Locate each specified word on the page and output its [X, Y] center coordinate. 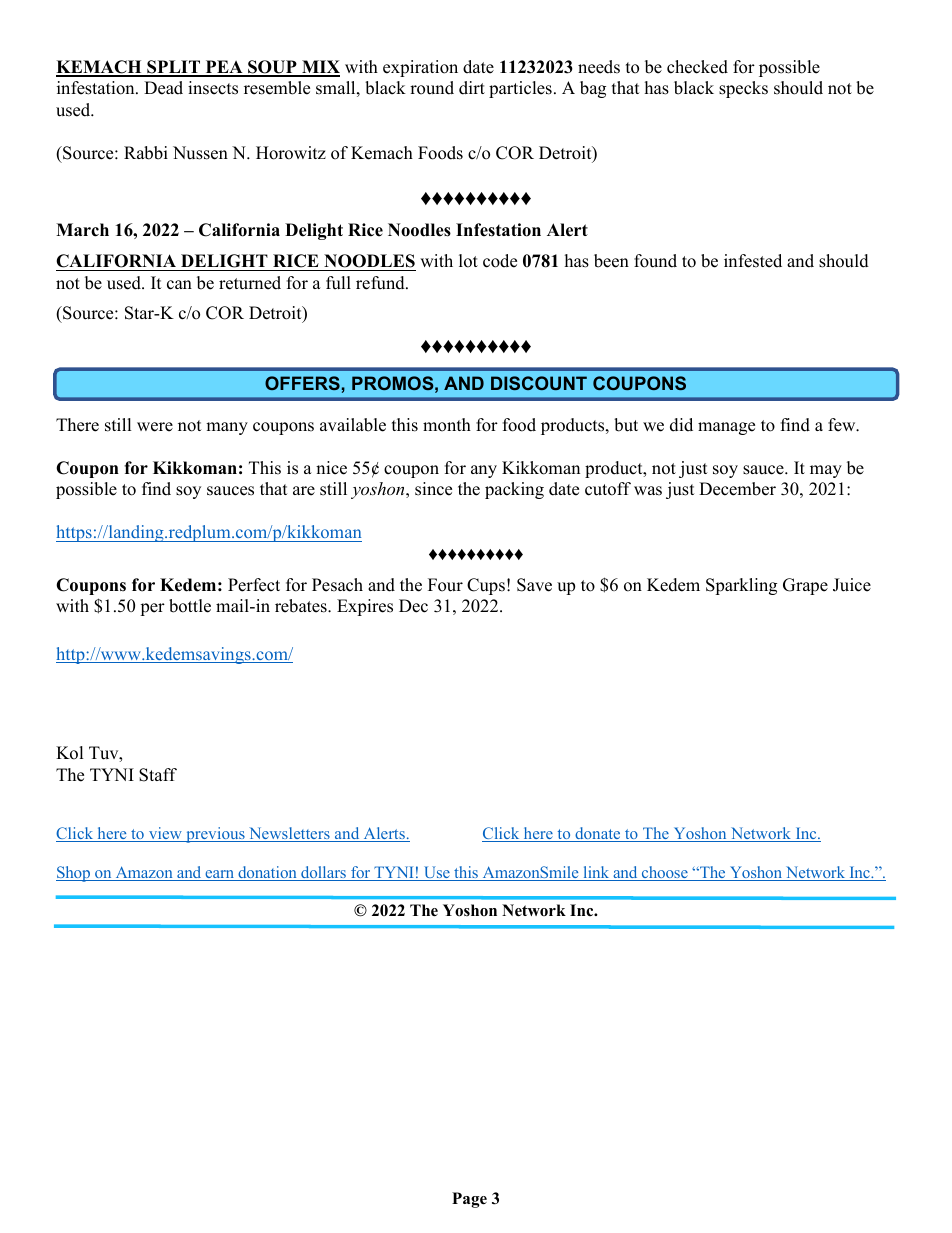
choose [664, 873]
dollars [323, 873]
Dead [163, 88]
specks [743, 89]
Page [469, 1200]
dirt [472, 88]
